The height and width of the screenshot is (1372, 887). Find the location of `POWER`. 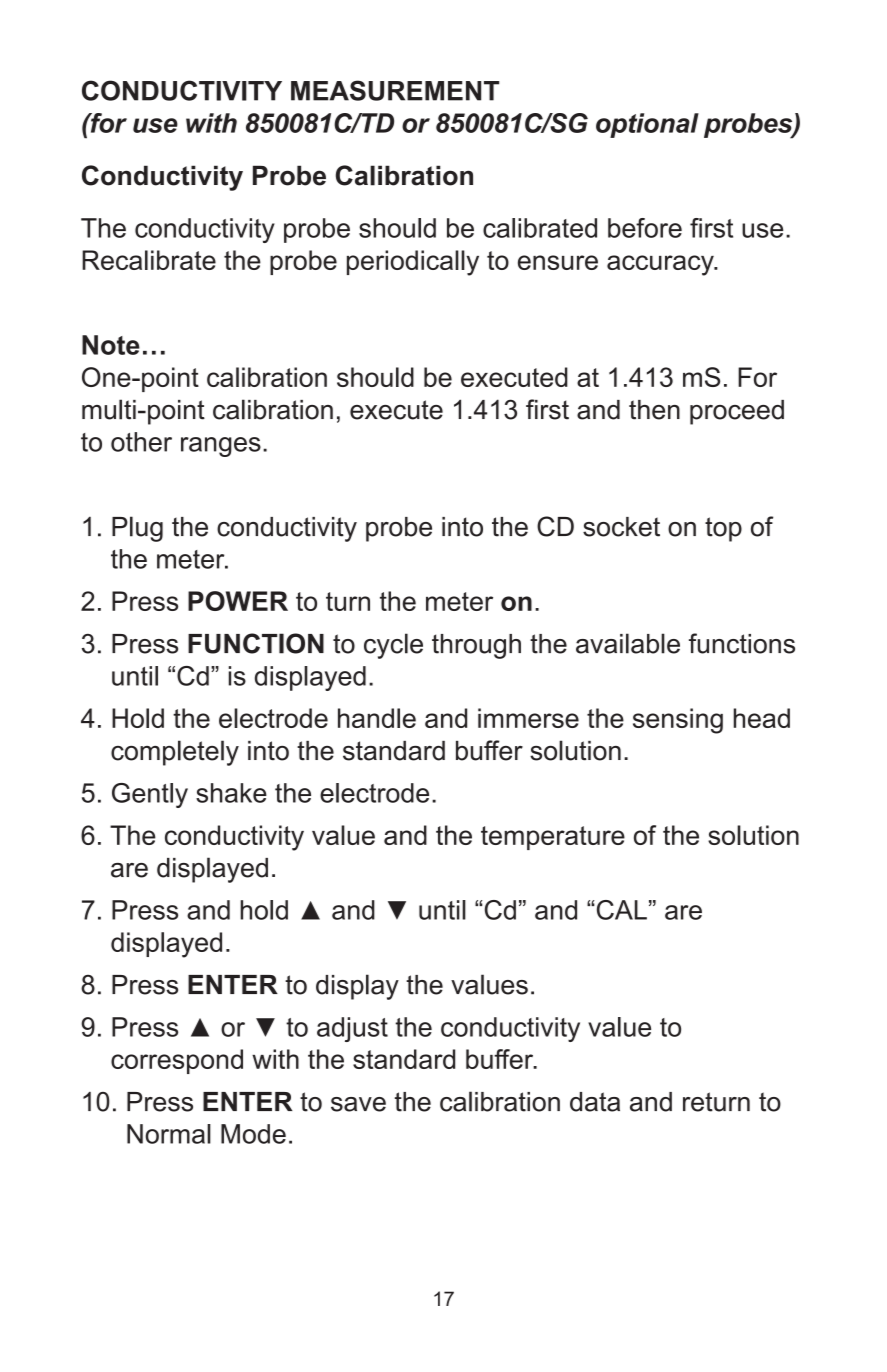

POWER is located at coordinates (238, 601).
